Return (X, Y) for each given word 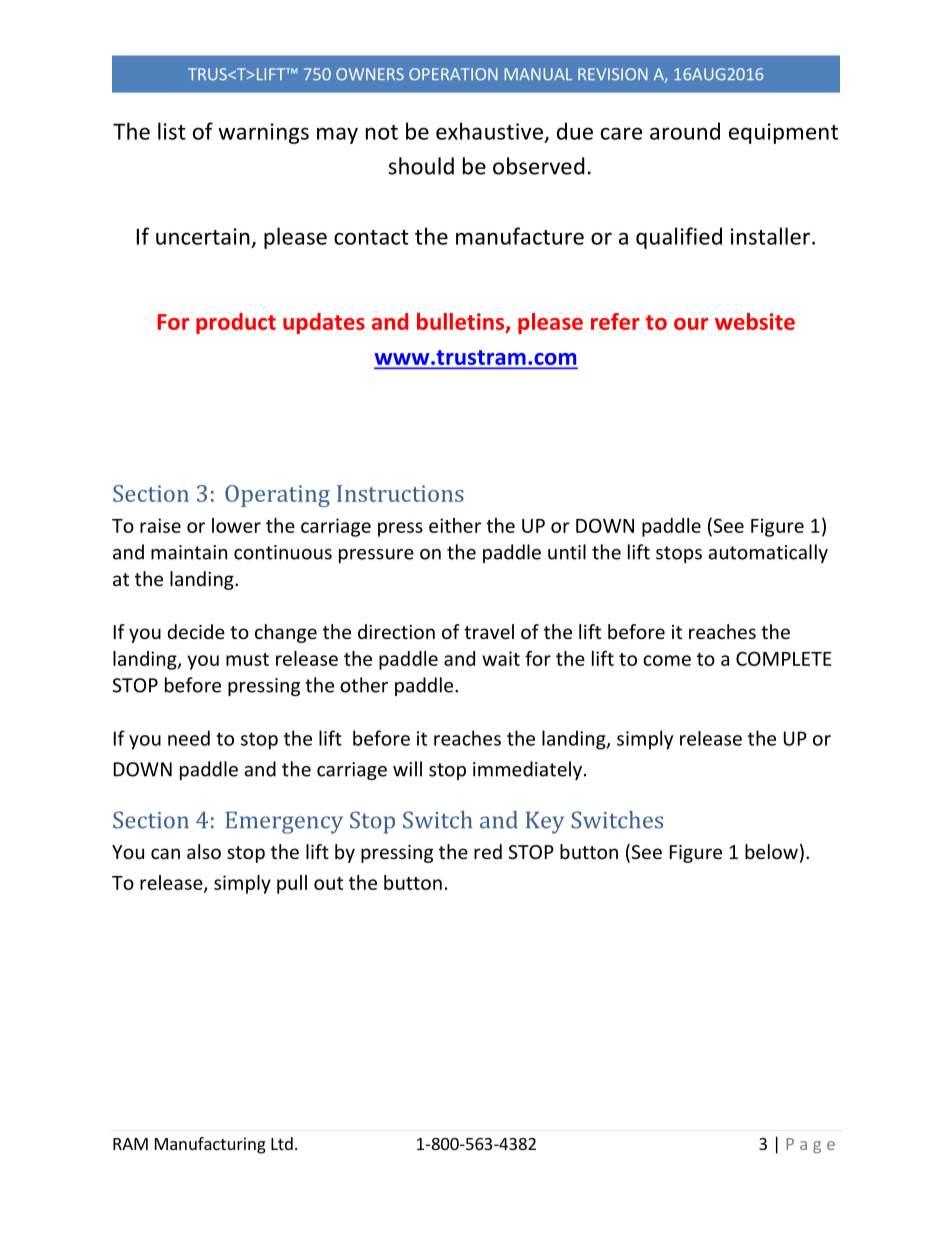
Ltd (282, 1143)
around (685, 131)
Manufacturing (210, 1145)
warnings (263, 133)
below (771, 851)
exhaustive (489, 131)
